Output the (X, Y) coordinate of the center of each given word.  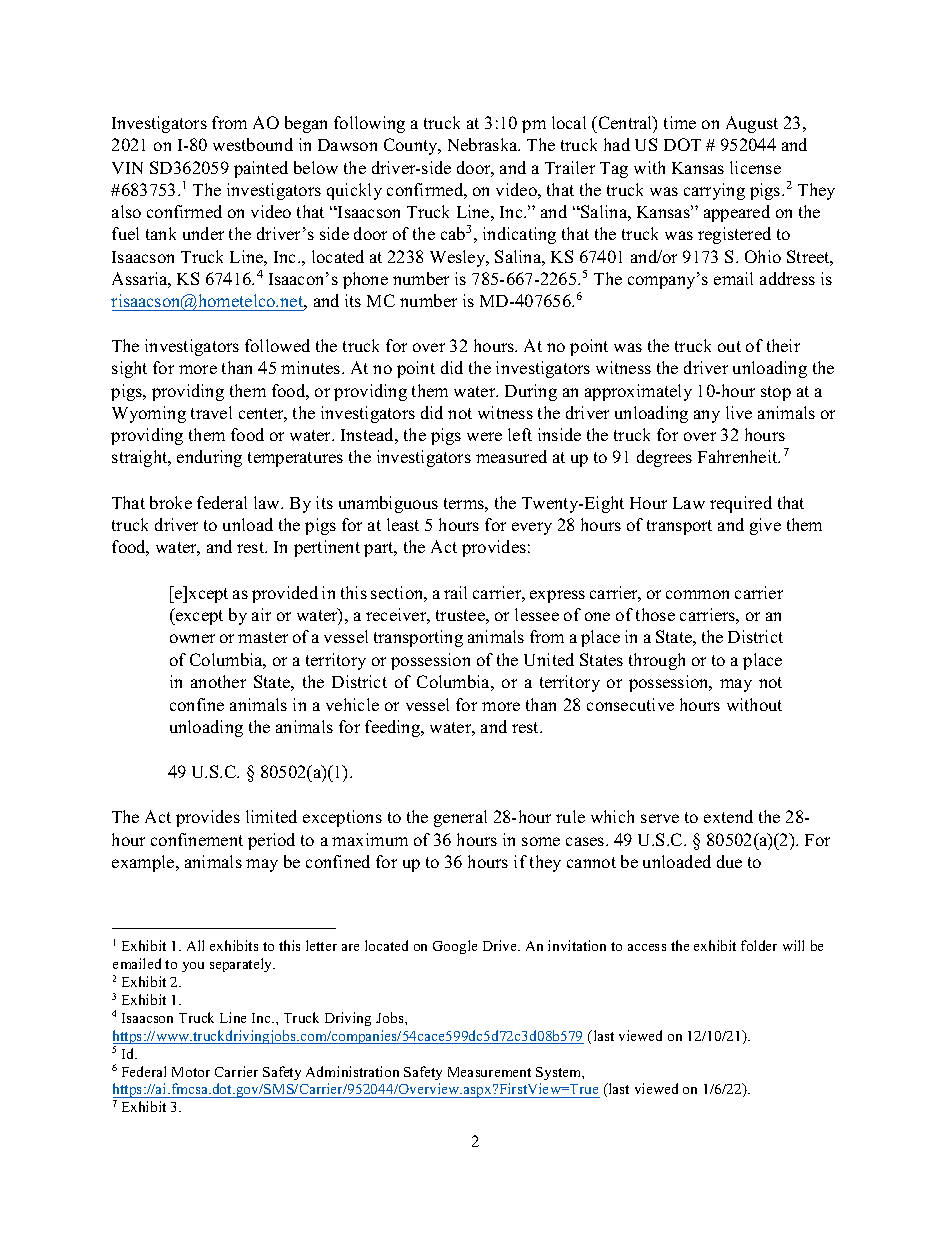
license (755, 167)
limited (271, 816)
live (739, 412)
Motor (191, 1072)
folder (759, 945)
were (484, 436)
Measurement (489, 1072)
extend (728, 816)
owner (192, 638)
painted (261, 169)
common (697, 594)
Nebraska (484, 144)
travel (211, 412)
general (460, 818)
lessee (537, 614)
